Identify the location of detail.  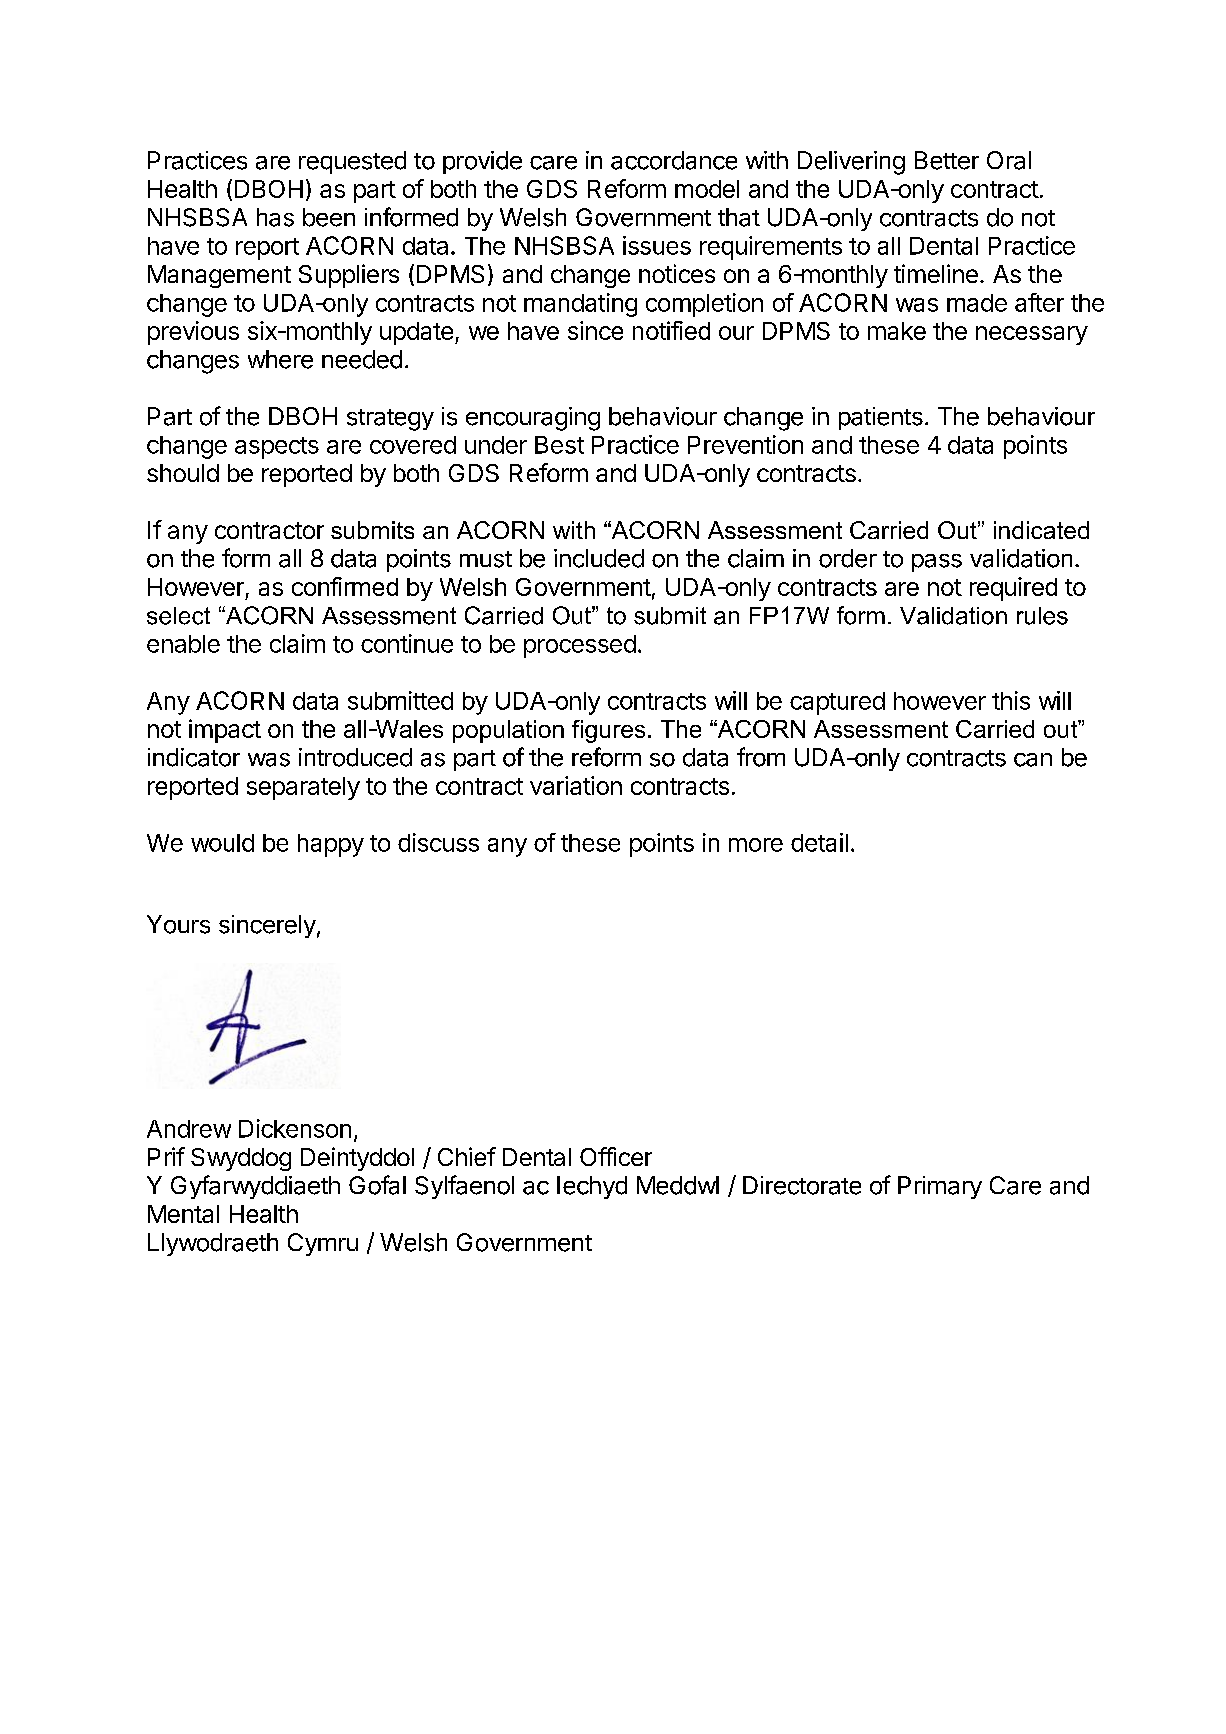
(819, 842).
